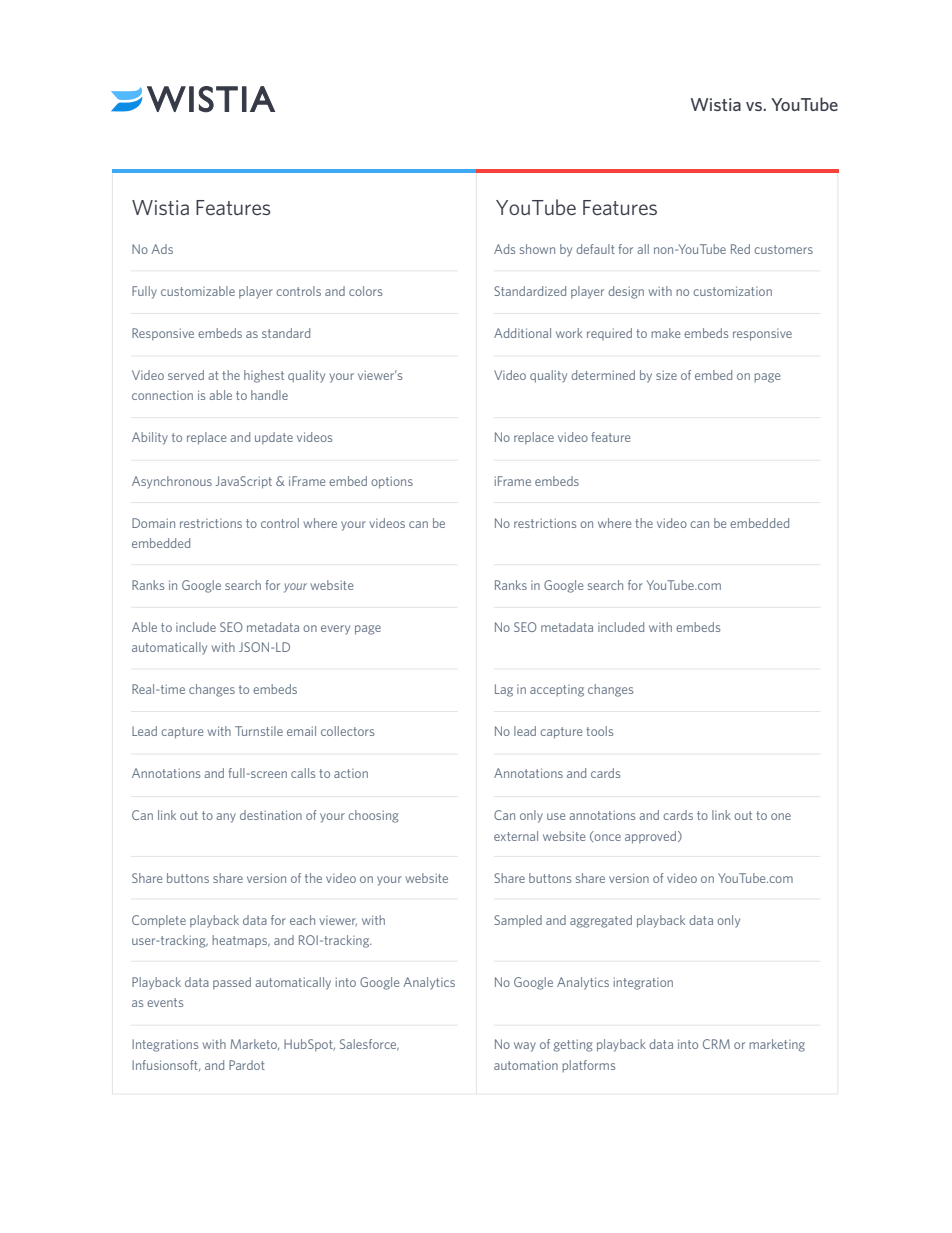  What do you see at coordinates (335, 630) in the page?
I see `every` at bounding box center [335, 630].
